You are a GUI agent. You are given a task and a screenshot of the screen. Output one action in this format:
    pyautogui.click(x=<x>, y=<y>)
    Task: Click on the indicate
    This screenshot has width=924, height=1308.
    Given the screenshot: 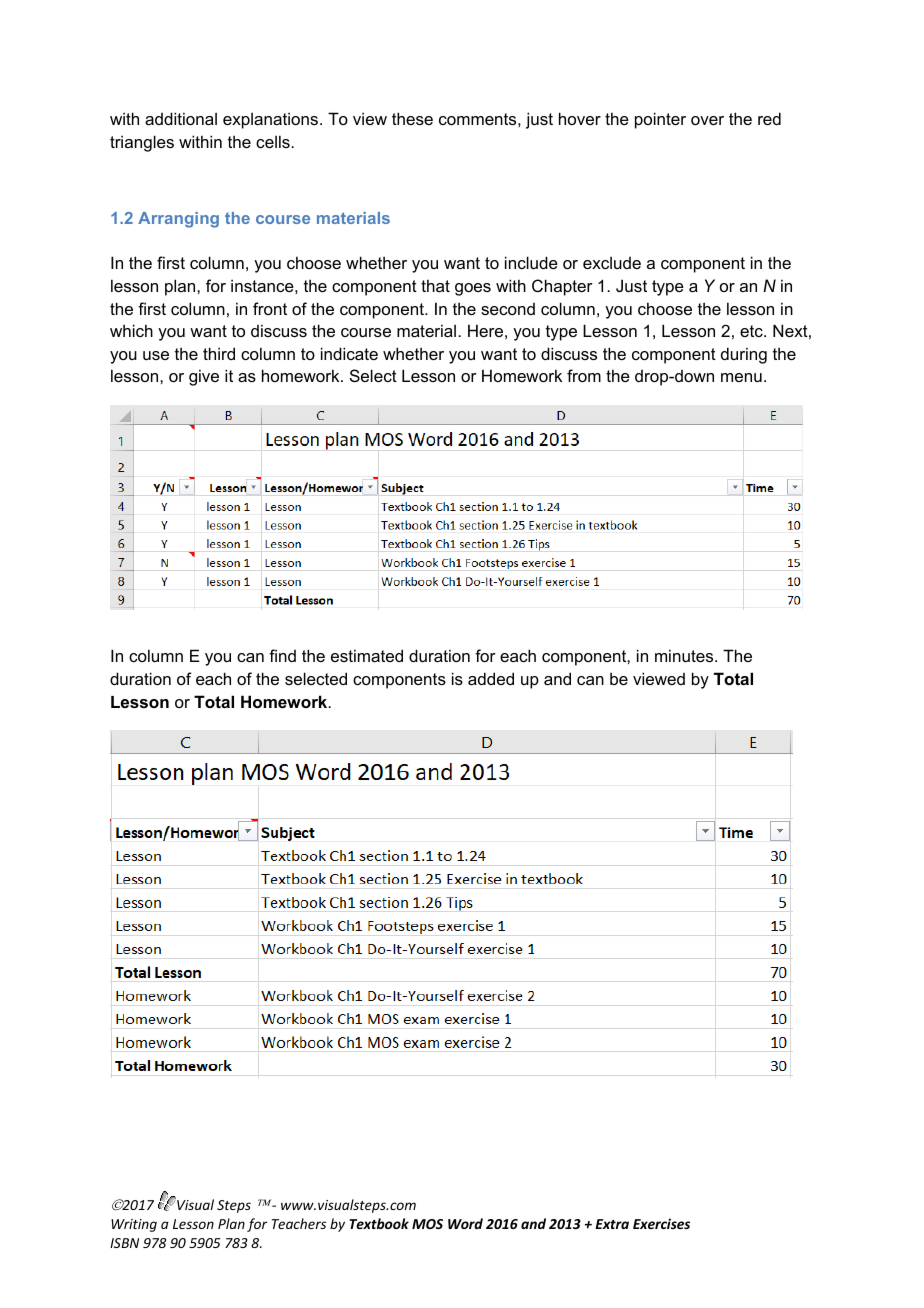 What is the action you would take?
    pyautogui.click(x=349, y=353)
